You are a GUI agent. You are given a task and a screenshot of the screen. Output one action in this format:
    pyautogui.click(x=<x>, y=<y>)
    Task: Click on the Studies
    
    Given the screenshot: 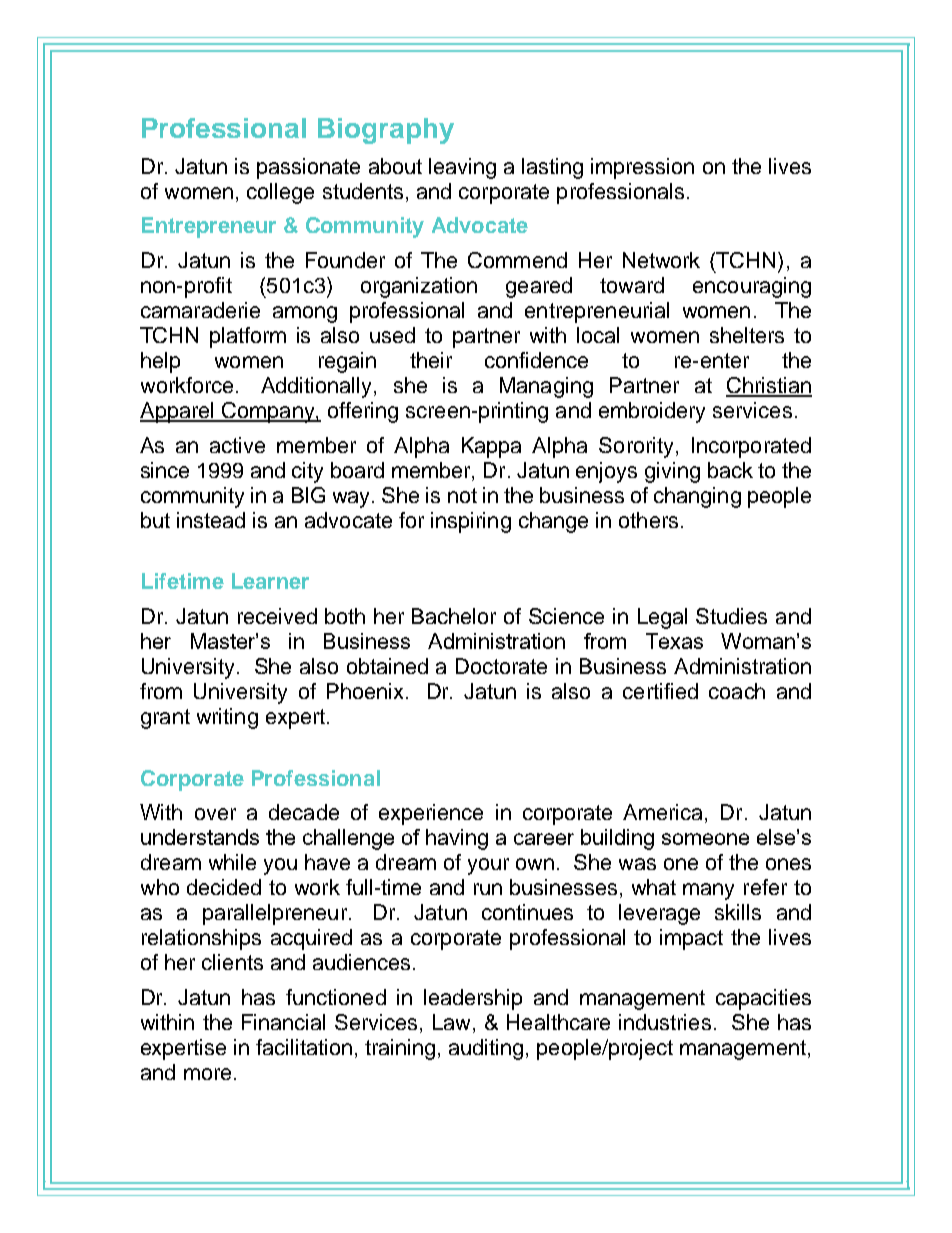 What is the action you would take?
    pyautogui.click(x=731, y=616)
